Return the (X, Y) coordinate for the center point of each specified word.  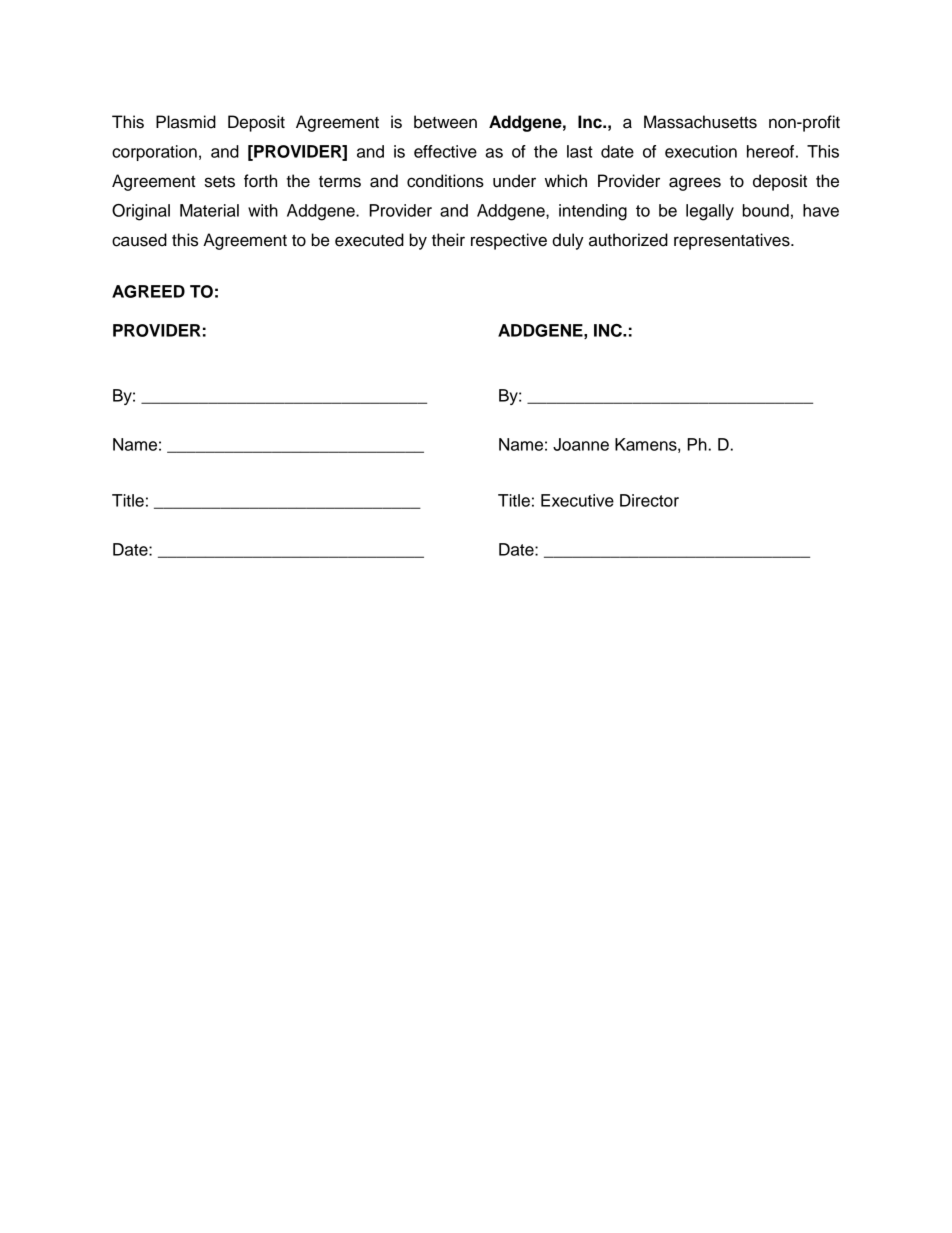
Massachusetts (700, 122)
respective (509, 241)
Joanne (581, 444)
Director (649, 500)
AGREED (148, 291)
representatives (733, 241)
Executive (577, 500)
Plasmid (186, 122)
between (445, 122)
